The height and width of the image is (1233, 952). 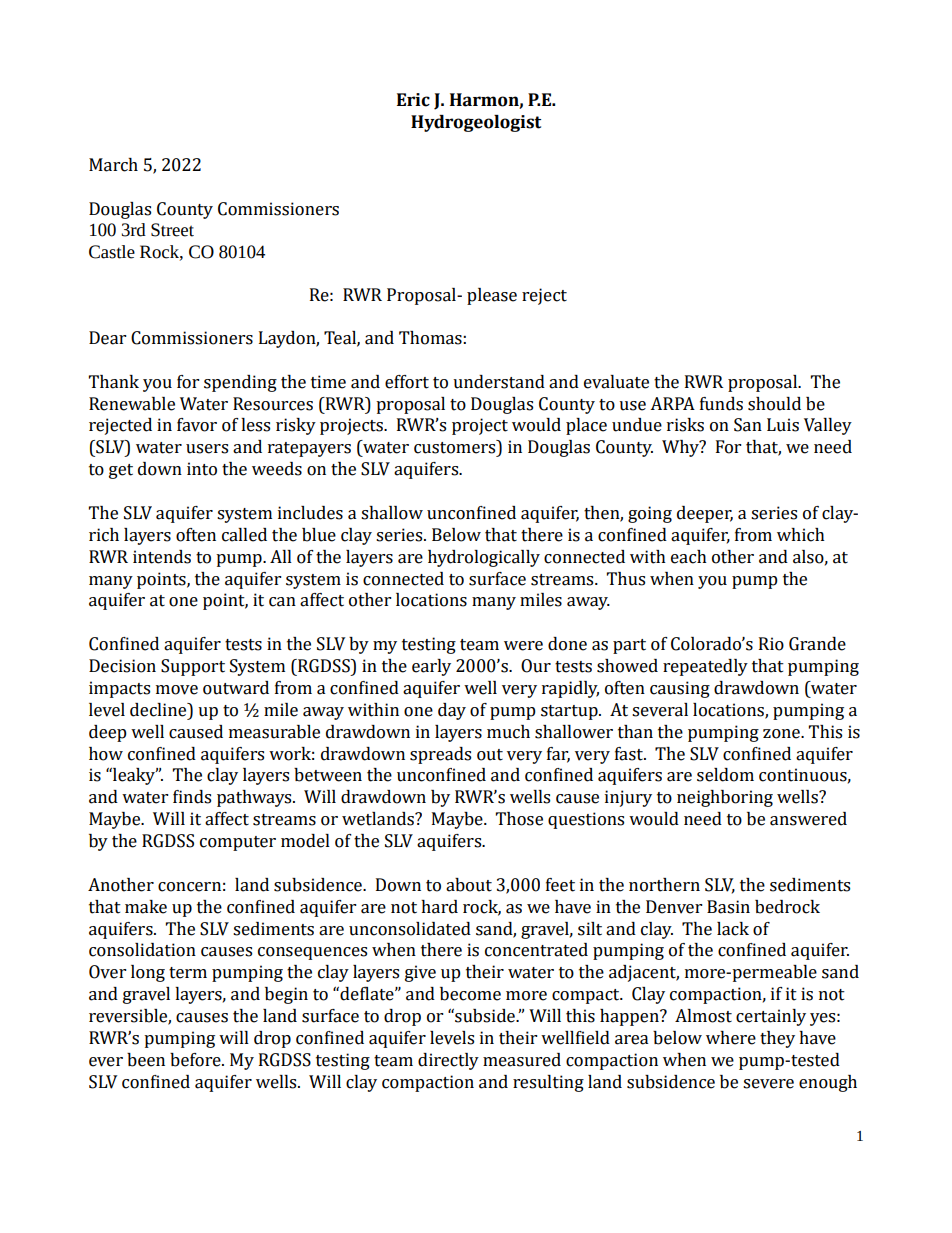 What do you see at coordinates (413, 100) in the image?
I see `Eric` at bounding box center [413, 100].
